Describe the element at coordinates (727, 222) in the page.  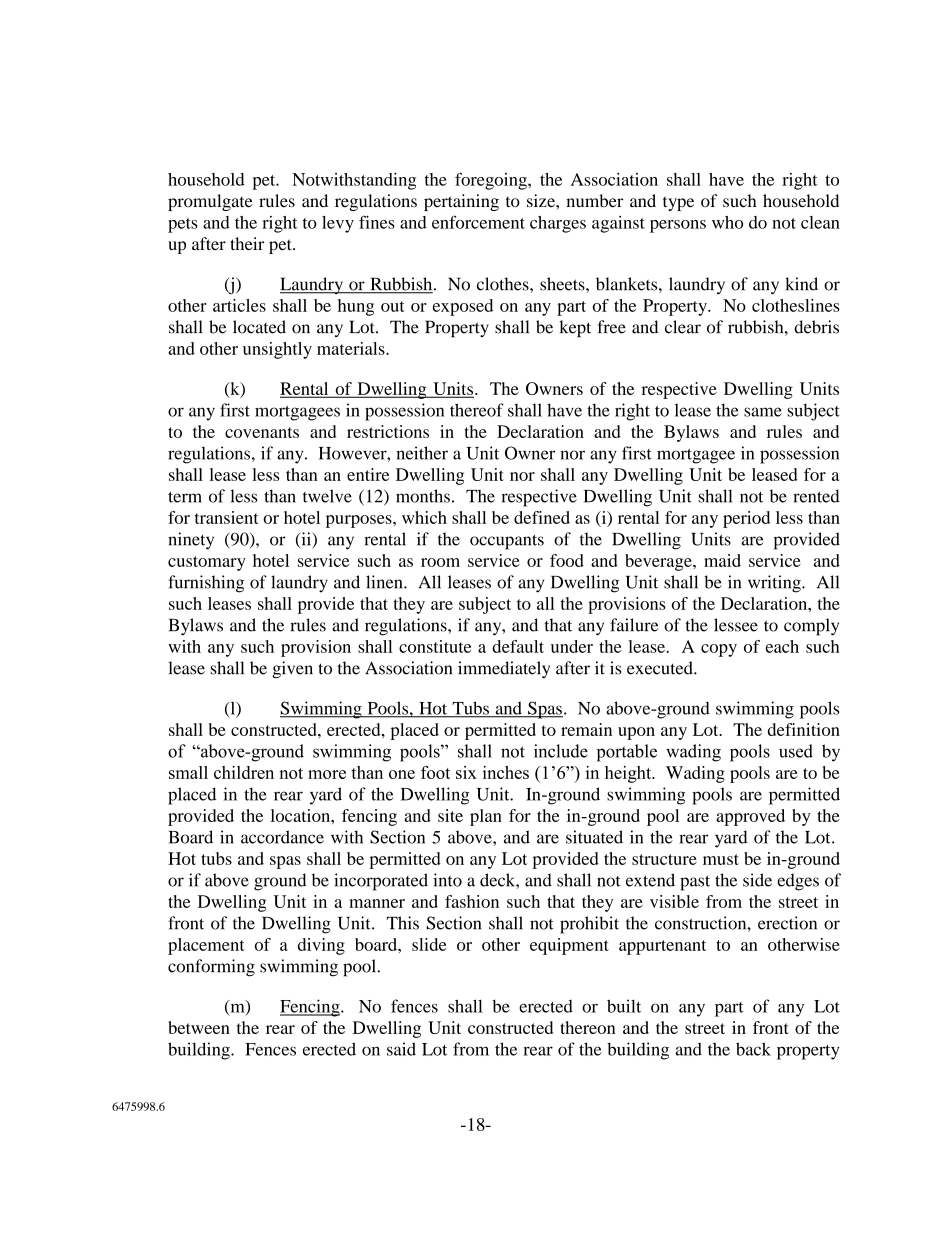
I see `who` at that location.
